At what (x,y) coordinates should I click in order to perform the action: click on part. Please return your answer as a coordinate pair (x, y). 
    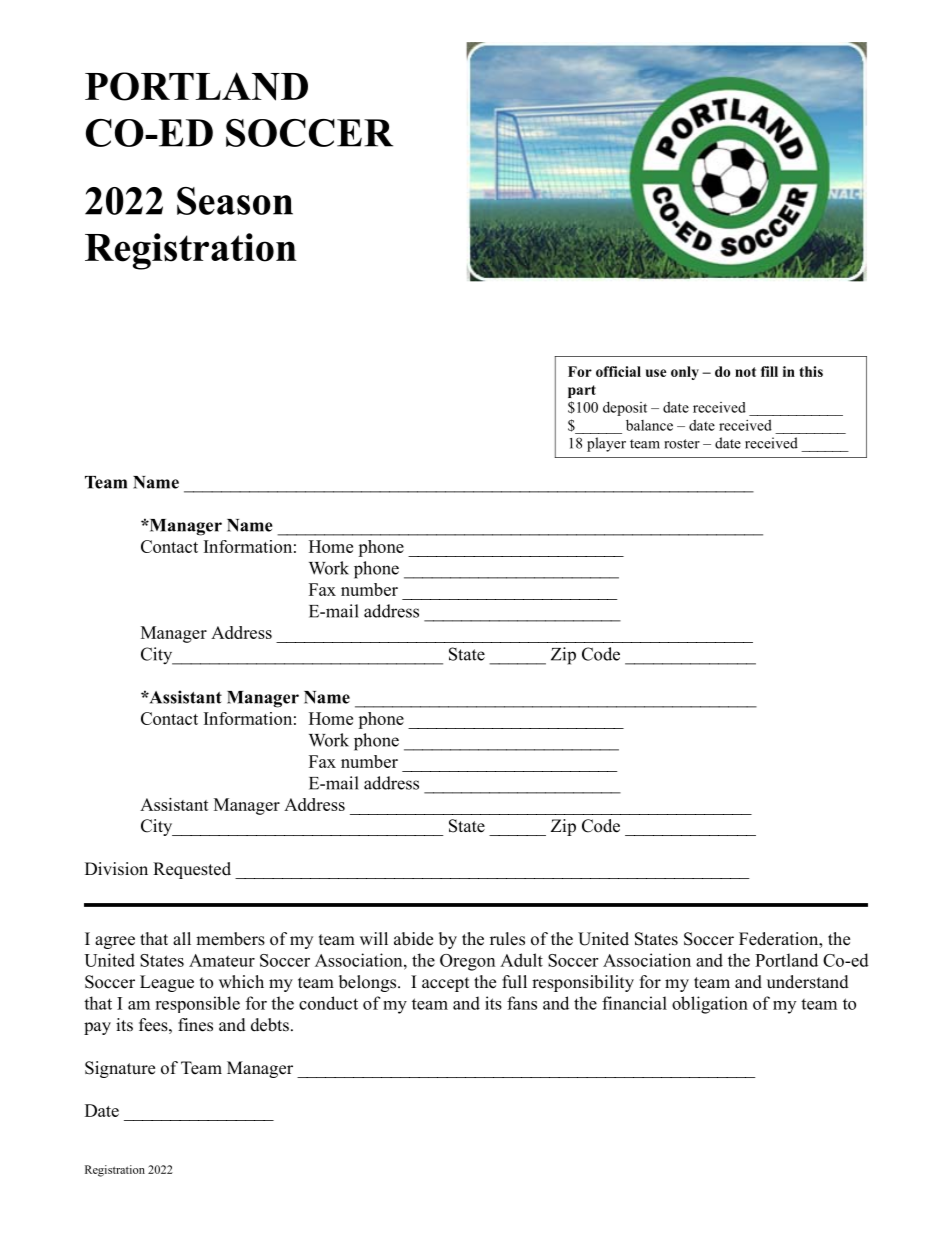
    Looking at the image, I should click on (582, 391).
